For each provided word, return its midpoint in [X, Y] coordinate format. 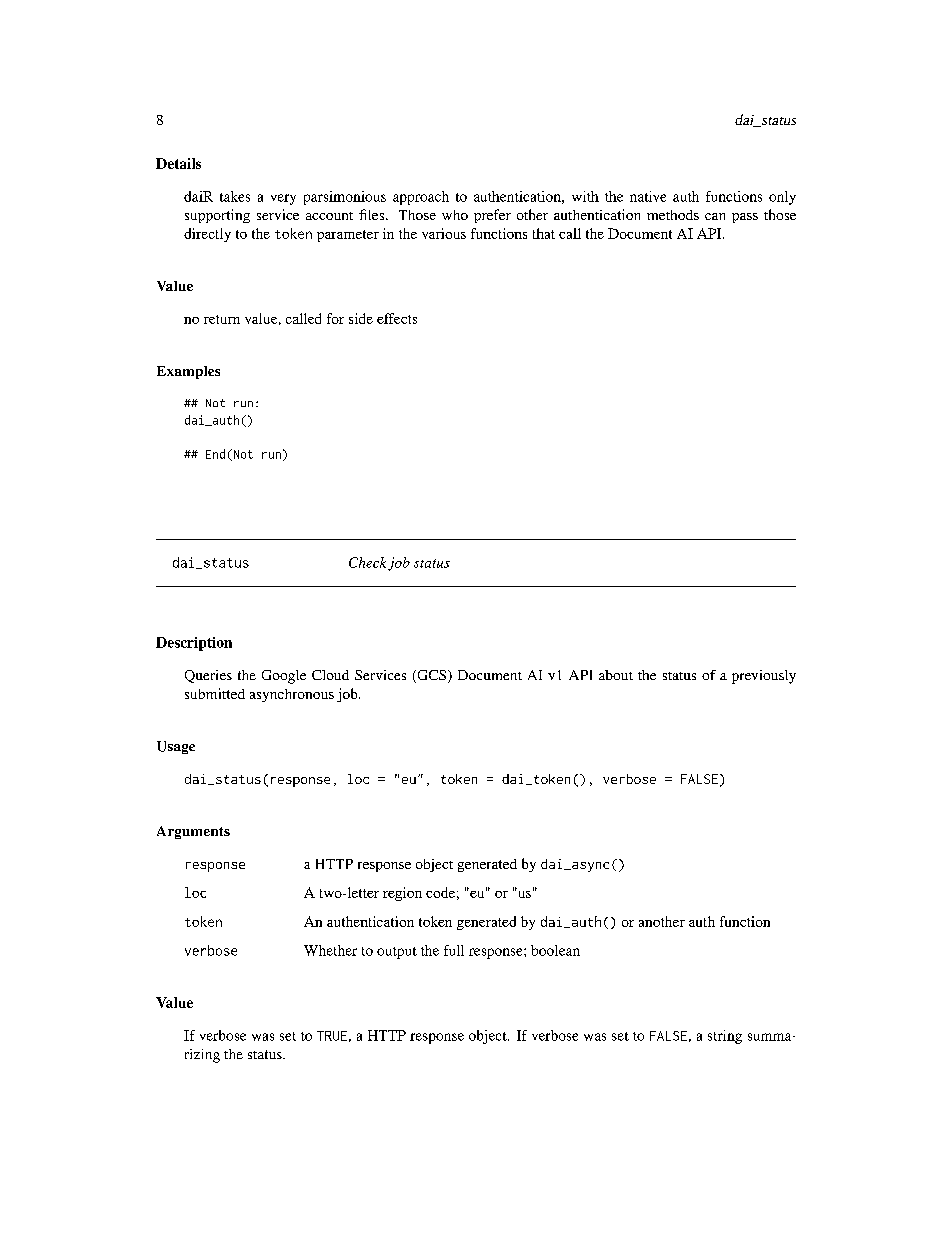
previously [764, 677]
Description [194, 644]
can [715, 216]
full [454, 950]
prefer [492, 216]
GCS [432, 676]
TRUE [332, 1036]
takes [235, 196]
